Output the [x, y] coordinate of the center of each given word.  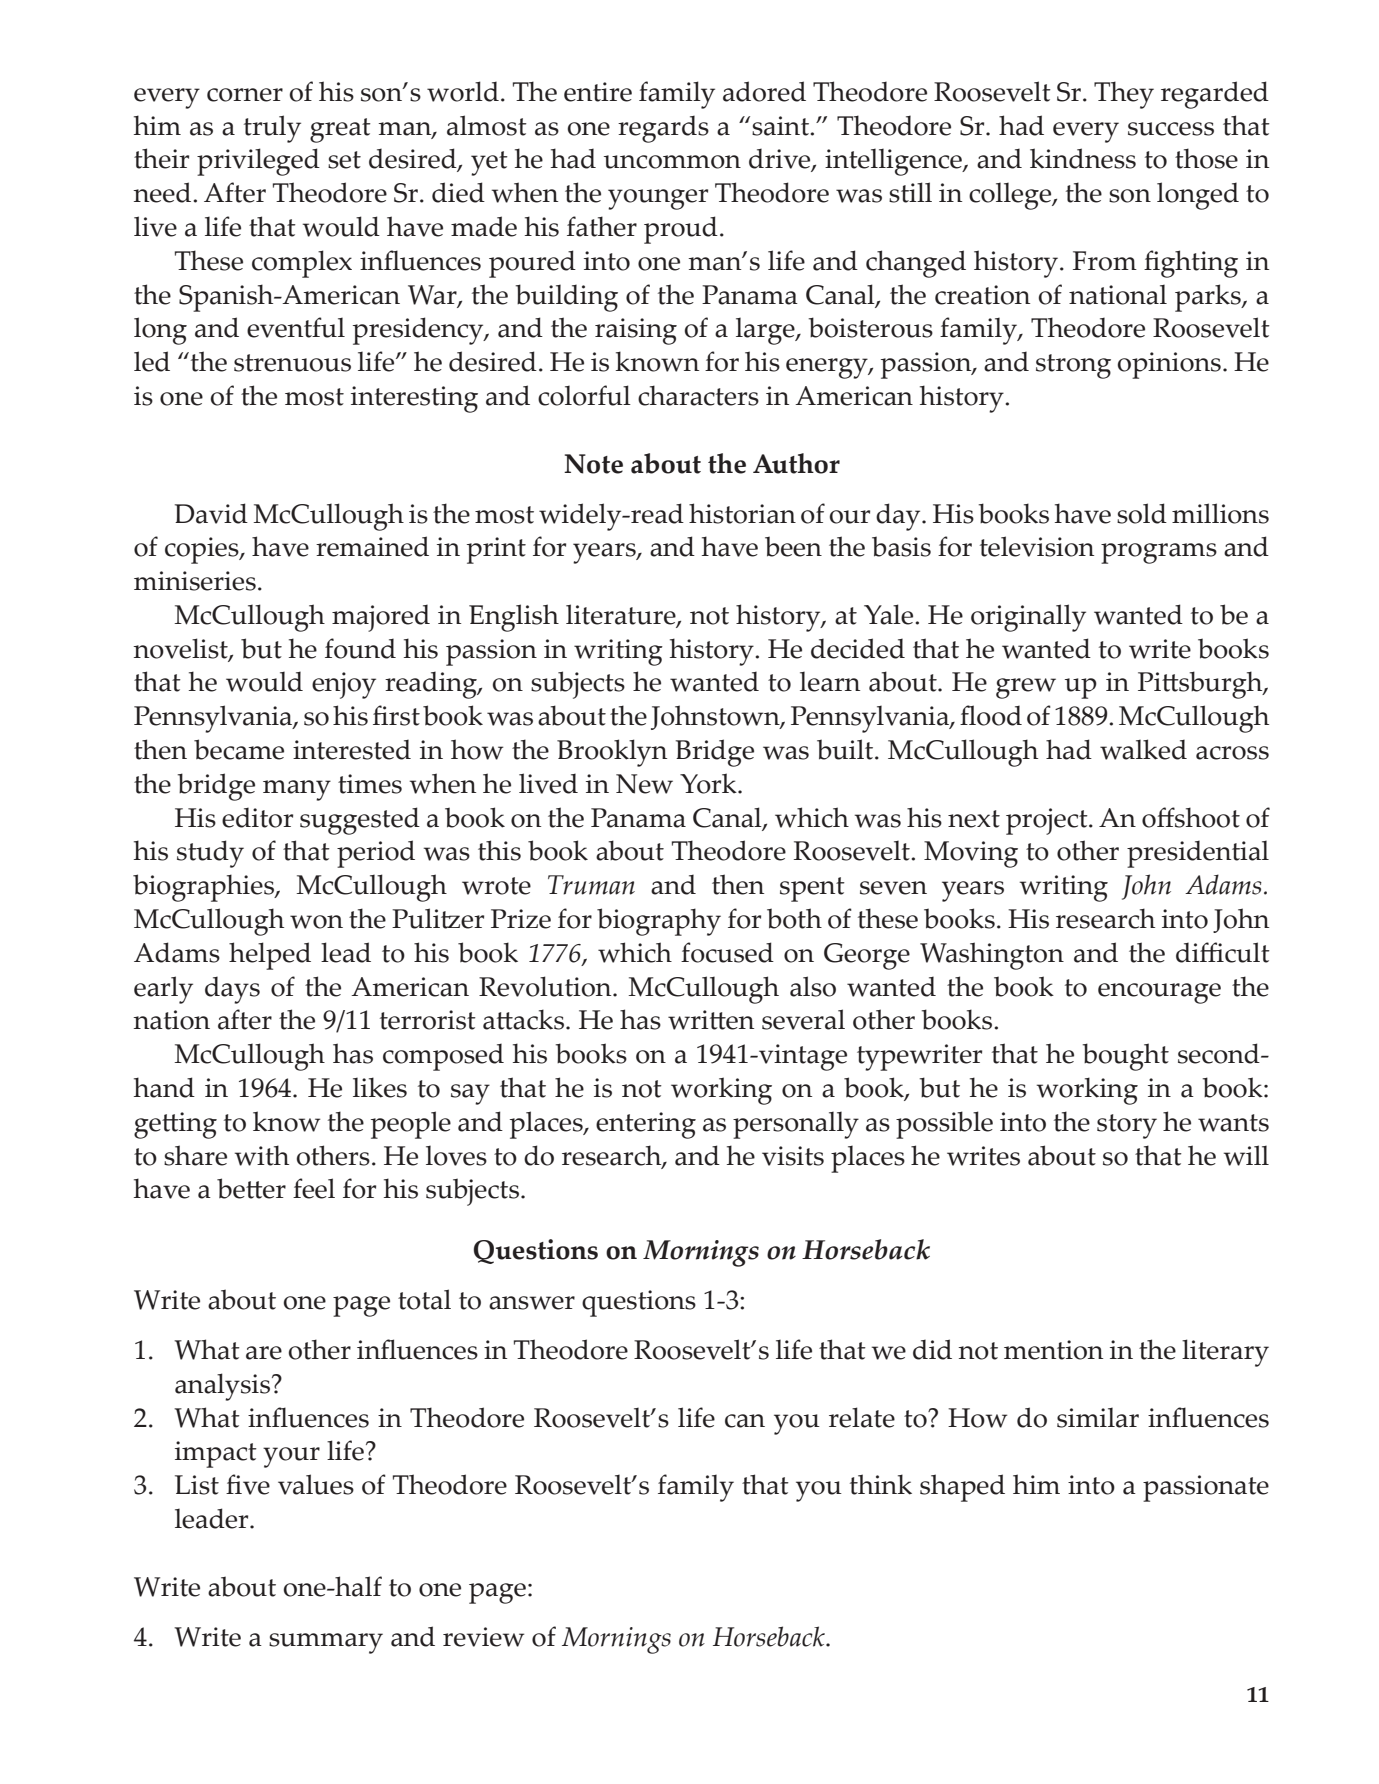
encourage [1159, 993]
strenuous [292, 363]
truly [272, 129]
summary [326, 1643]
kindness [1083, 158]
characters [698, 395]
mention [1053, 1350]
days [232, 990]
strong [1073, 366]
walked [1143, 749]
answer [532, 1303]
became [239, 749]
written [711, 1020]
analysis [224, 1387]
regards [663, 129]
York [709, 783]
